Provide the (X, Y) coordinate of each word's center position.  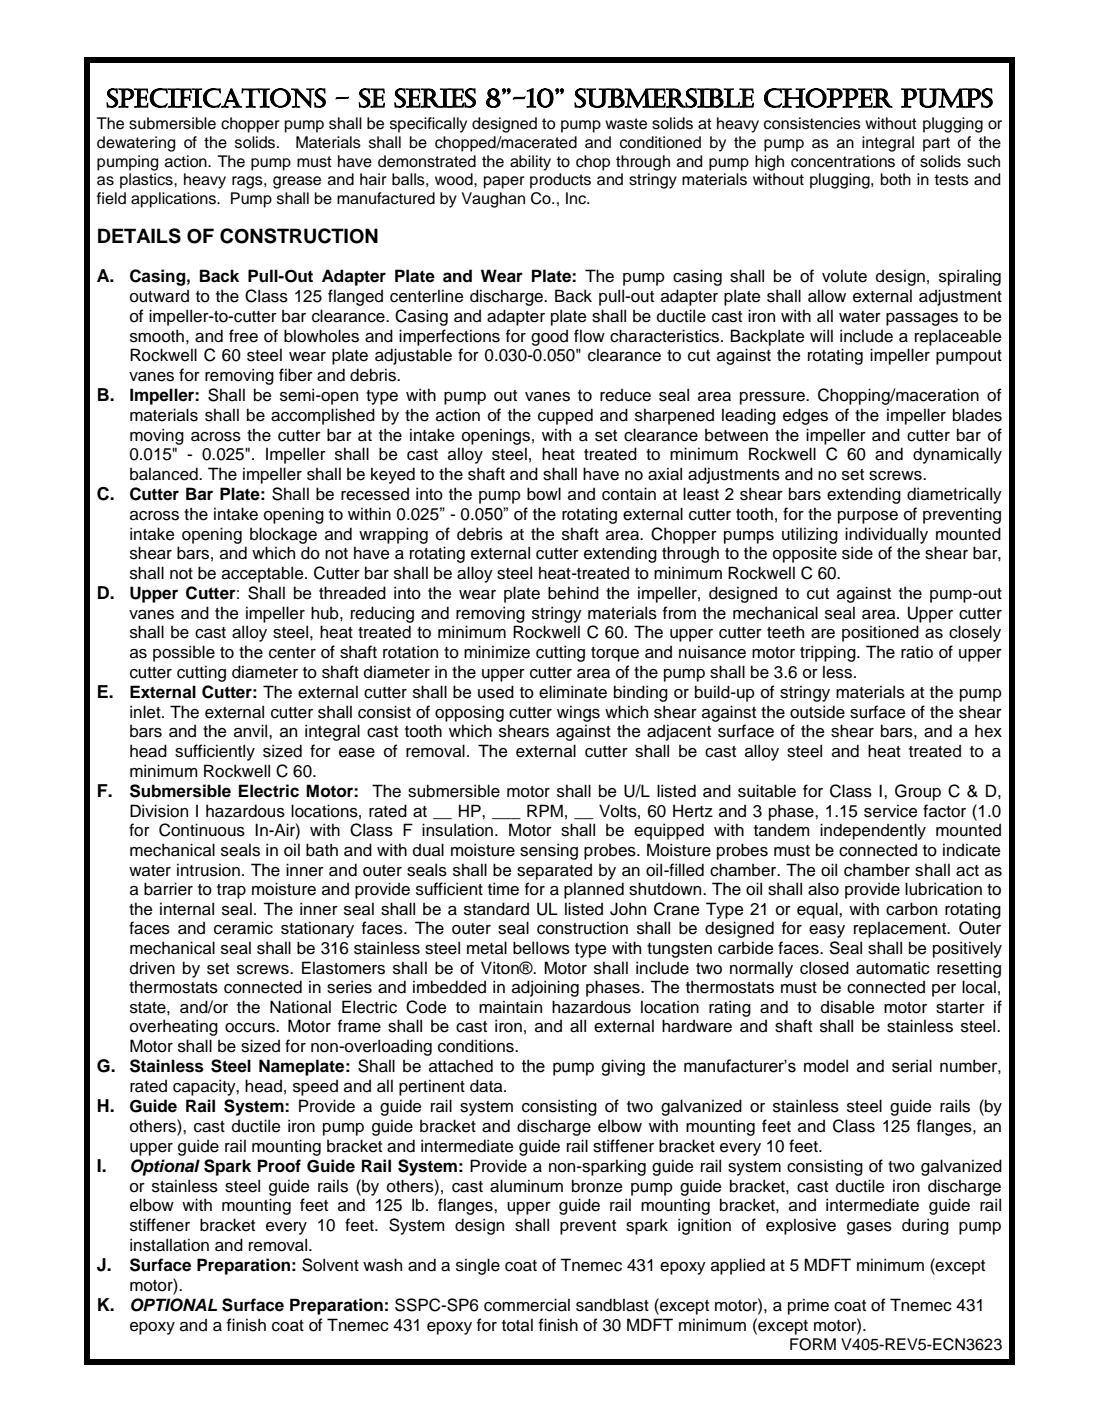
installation (169, 1245)
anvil (252, 731)
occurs (251, 1028)
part (936, 144)
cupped (565, 416)
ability (530, 163)
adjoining (545, 988)
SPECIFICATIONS (216, 98)
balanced (165, 474)
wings (578, 713)
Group (918, 792)
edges (805, 416)
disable (847, 1007)
